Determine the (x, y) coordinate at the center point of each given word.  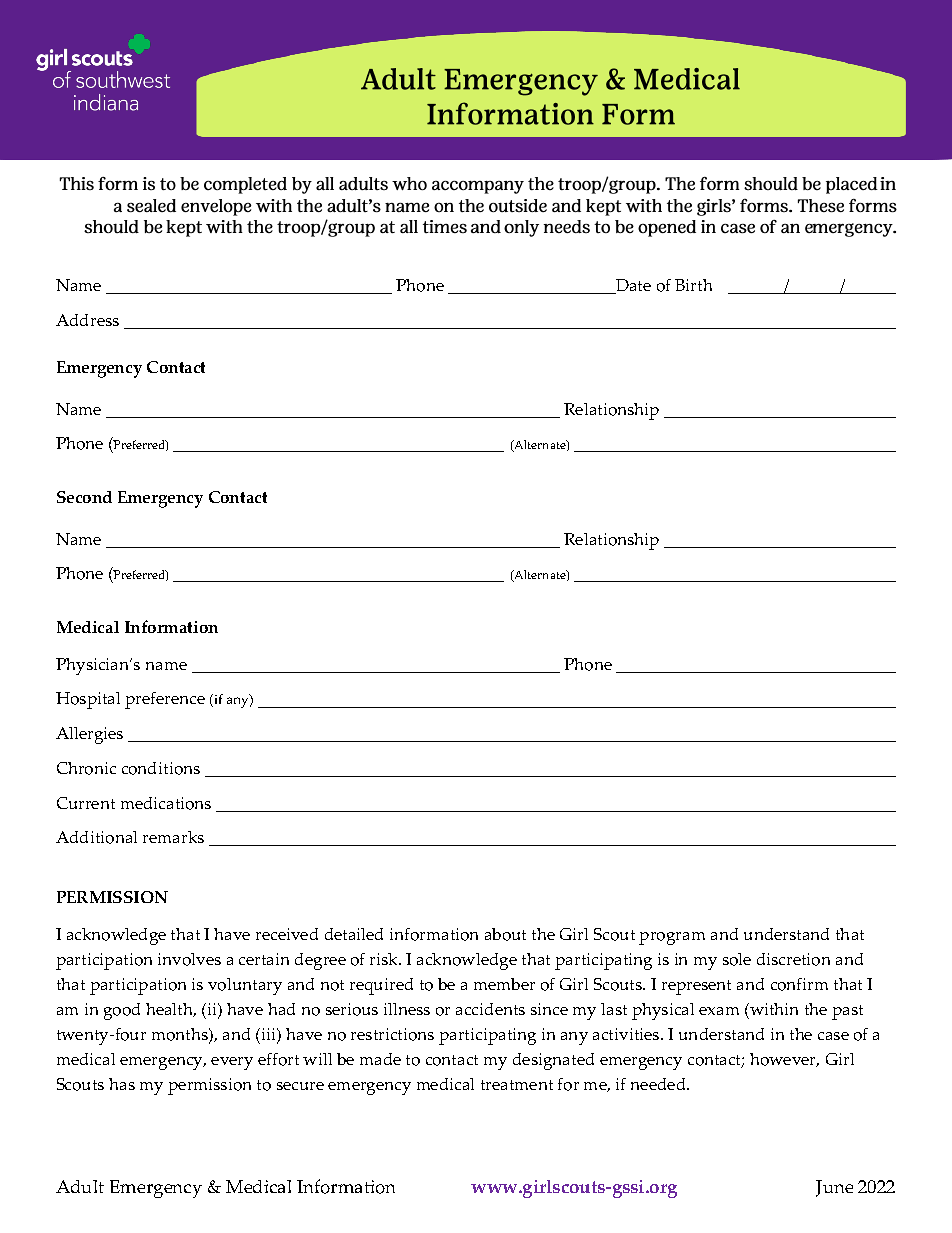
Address (87, 320)
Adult (80, 1186)
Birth (693, 285)
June (834, 1188)
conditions (161, 768)
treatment (517, 1085)
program (672, 938)
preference (165, 700)
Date (632, 286)
